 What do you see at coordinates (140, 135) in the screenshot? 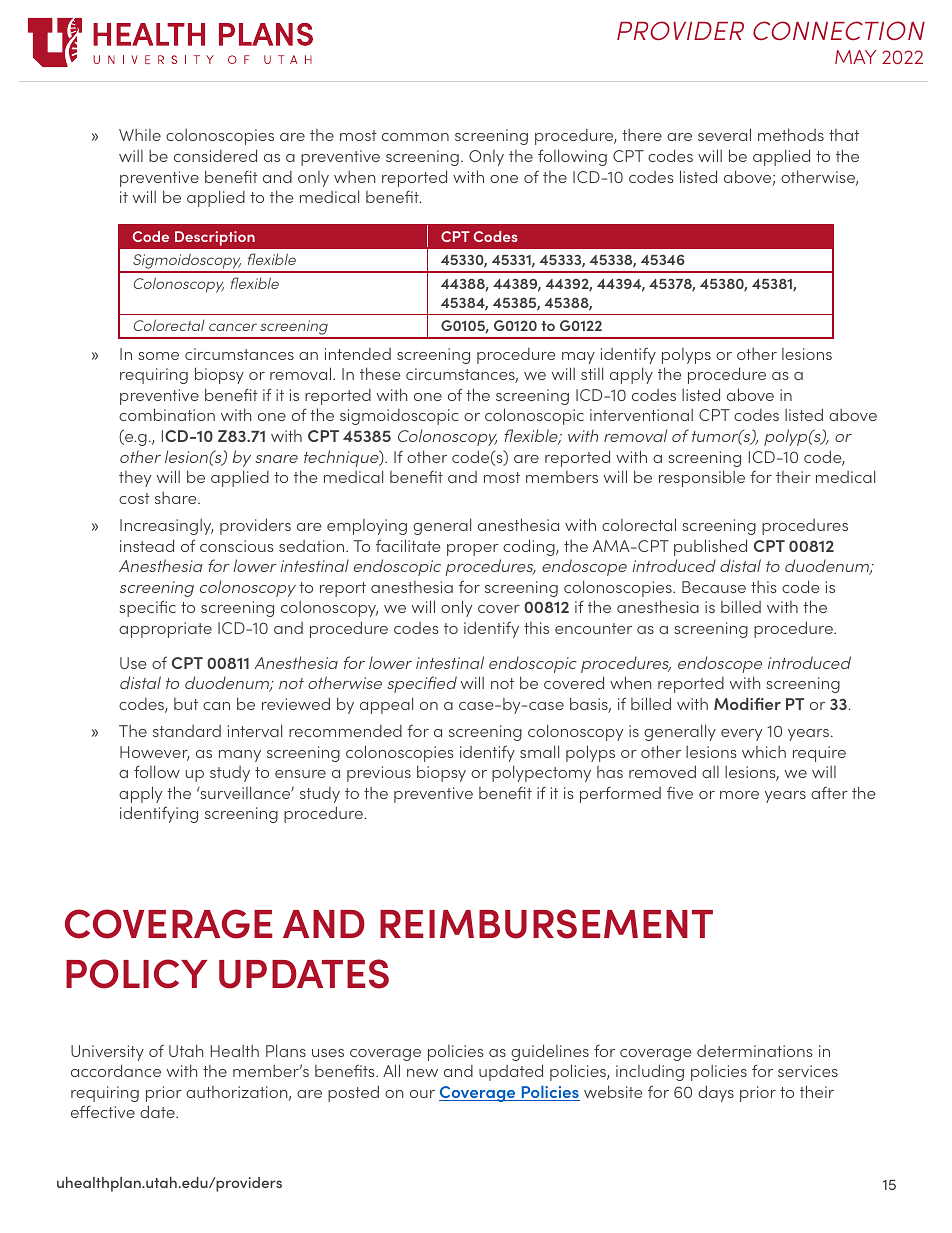
I see `While` at bounding box center [140, 135].
